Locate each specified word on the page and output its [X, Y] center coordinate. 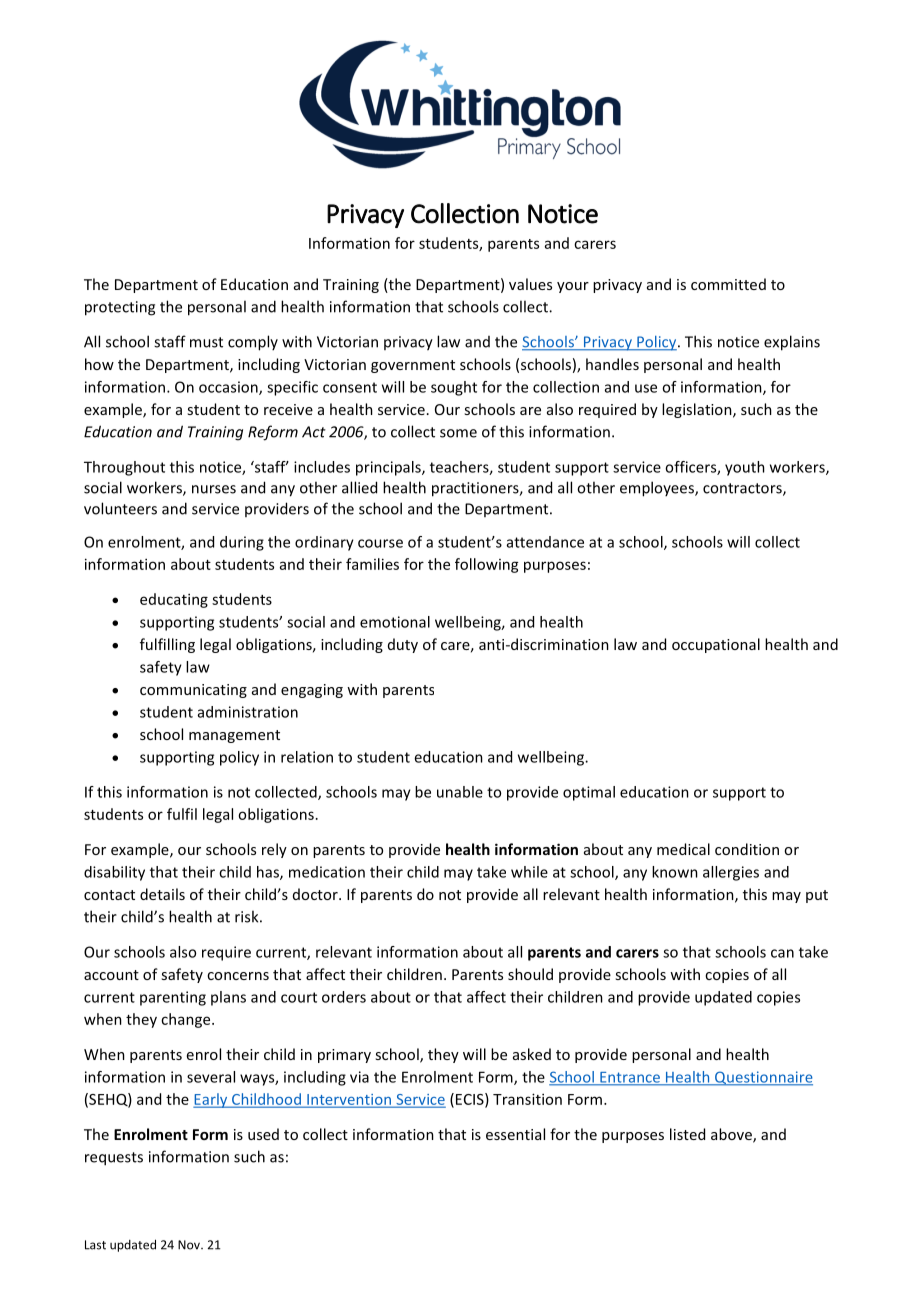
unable [460, 792]
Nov [190, 1245]
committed [728, 284]
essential [515, 1134]
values [530, 284]
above [732, 1135]
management [234, 736]
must [206, 342]
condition [747, 849]
